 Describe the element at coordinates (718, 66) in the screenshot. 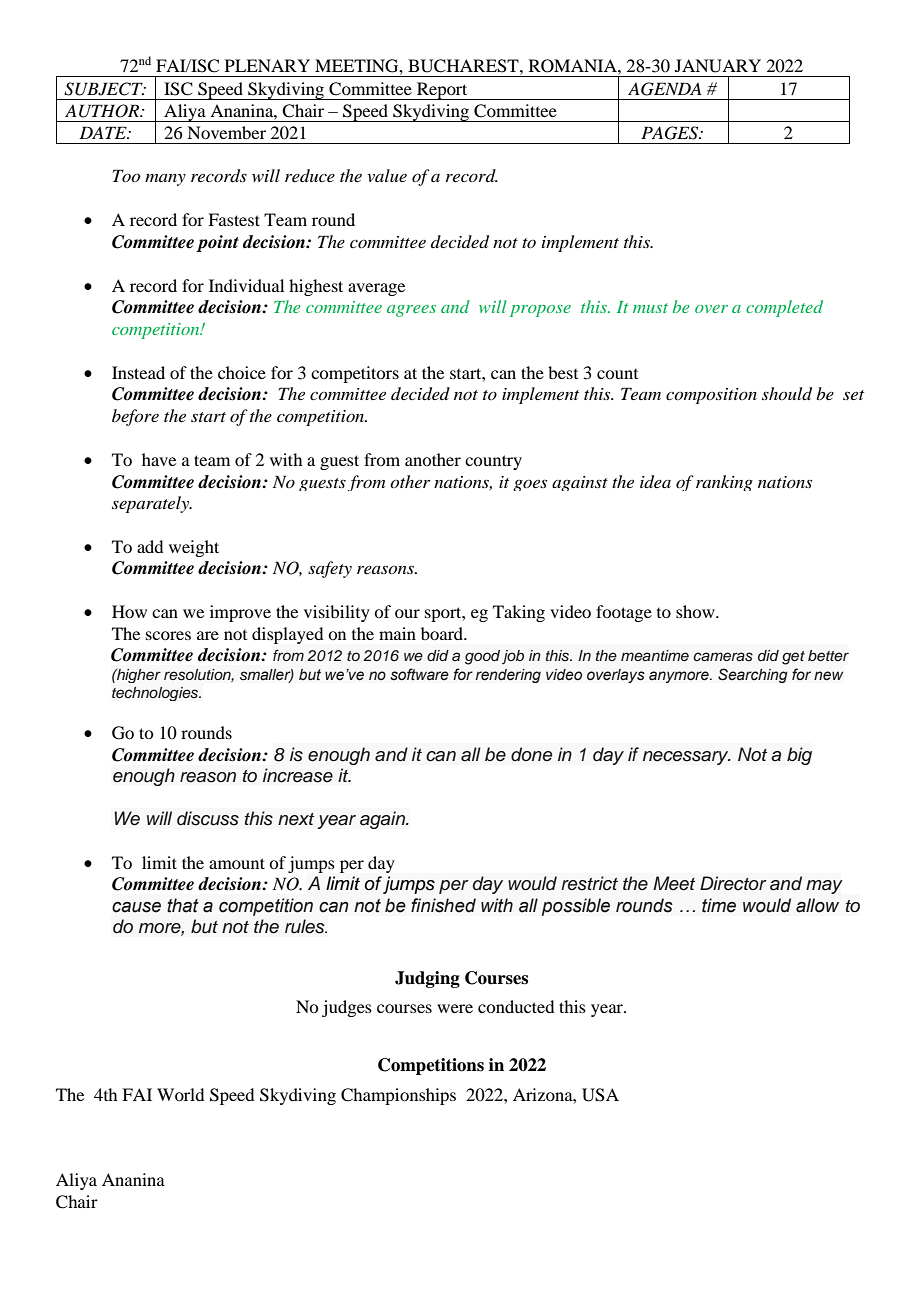

I see `JANUARY` at that location.
